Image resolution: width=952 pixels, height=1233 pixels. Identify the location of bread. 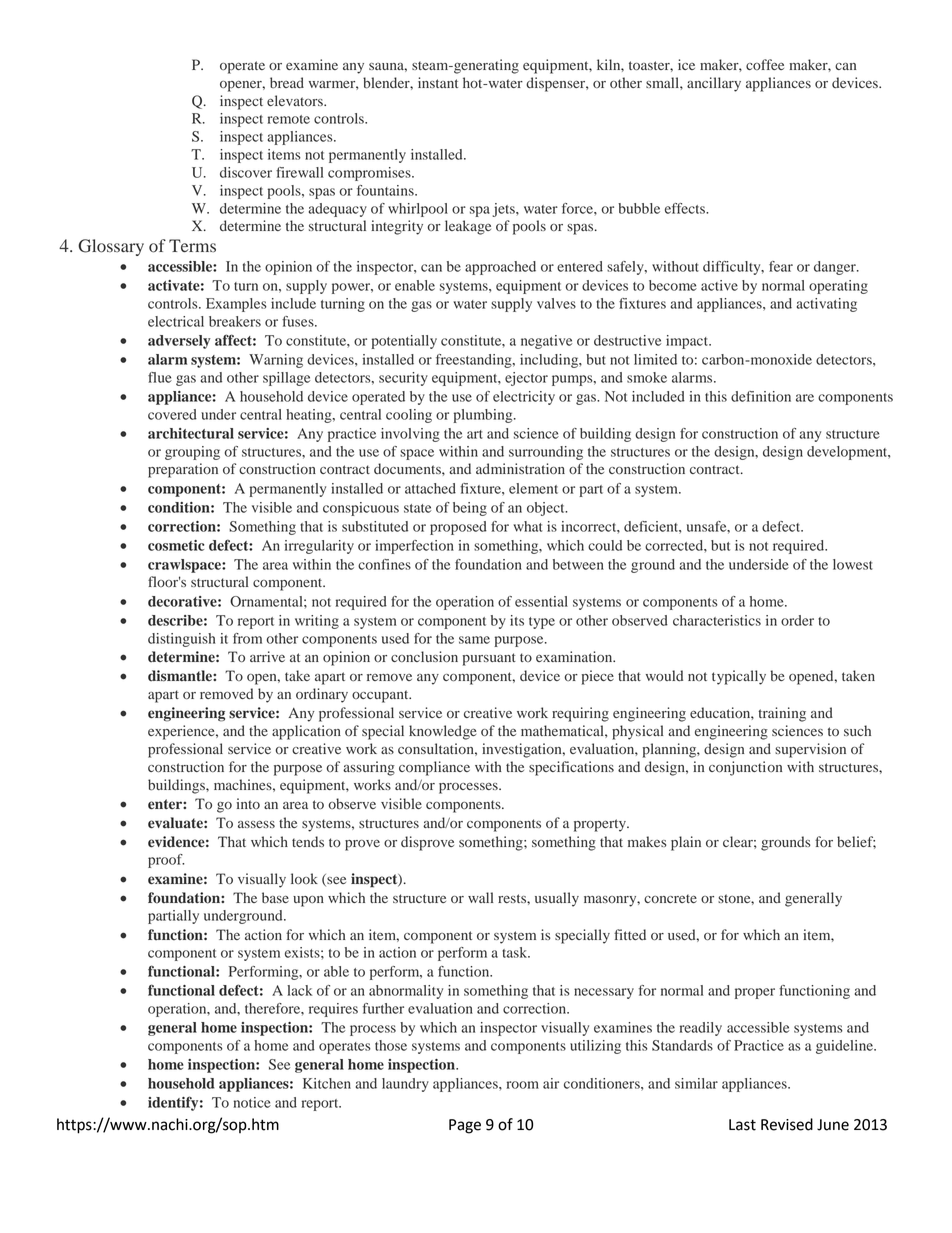
(287, 83).
